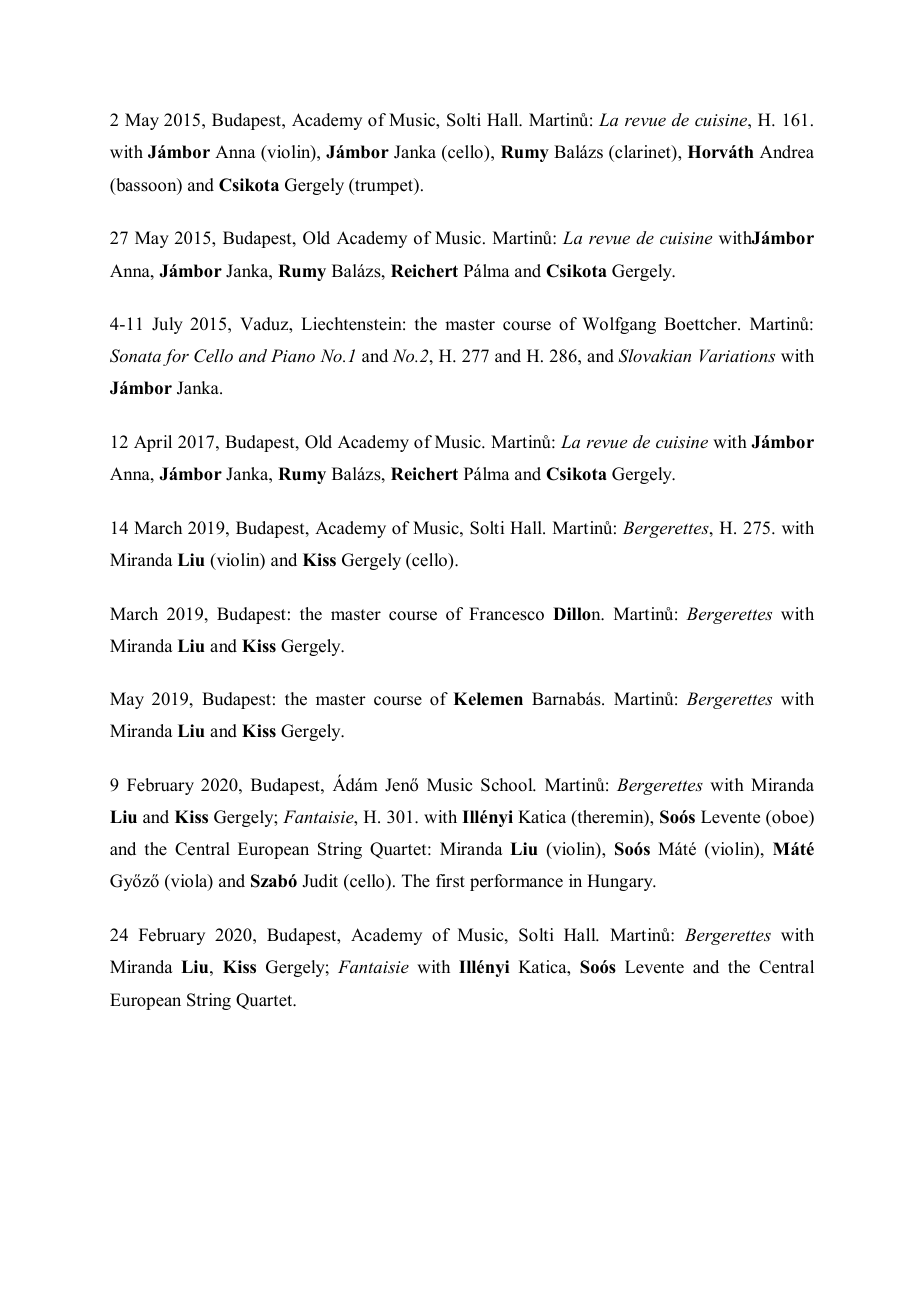 This screenshot has width=924, height=1308. I want to click on Hungary, so click(621, 882).
